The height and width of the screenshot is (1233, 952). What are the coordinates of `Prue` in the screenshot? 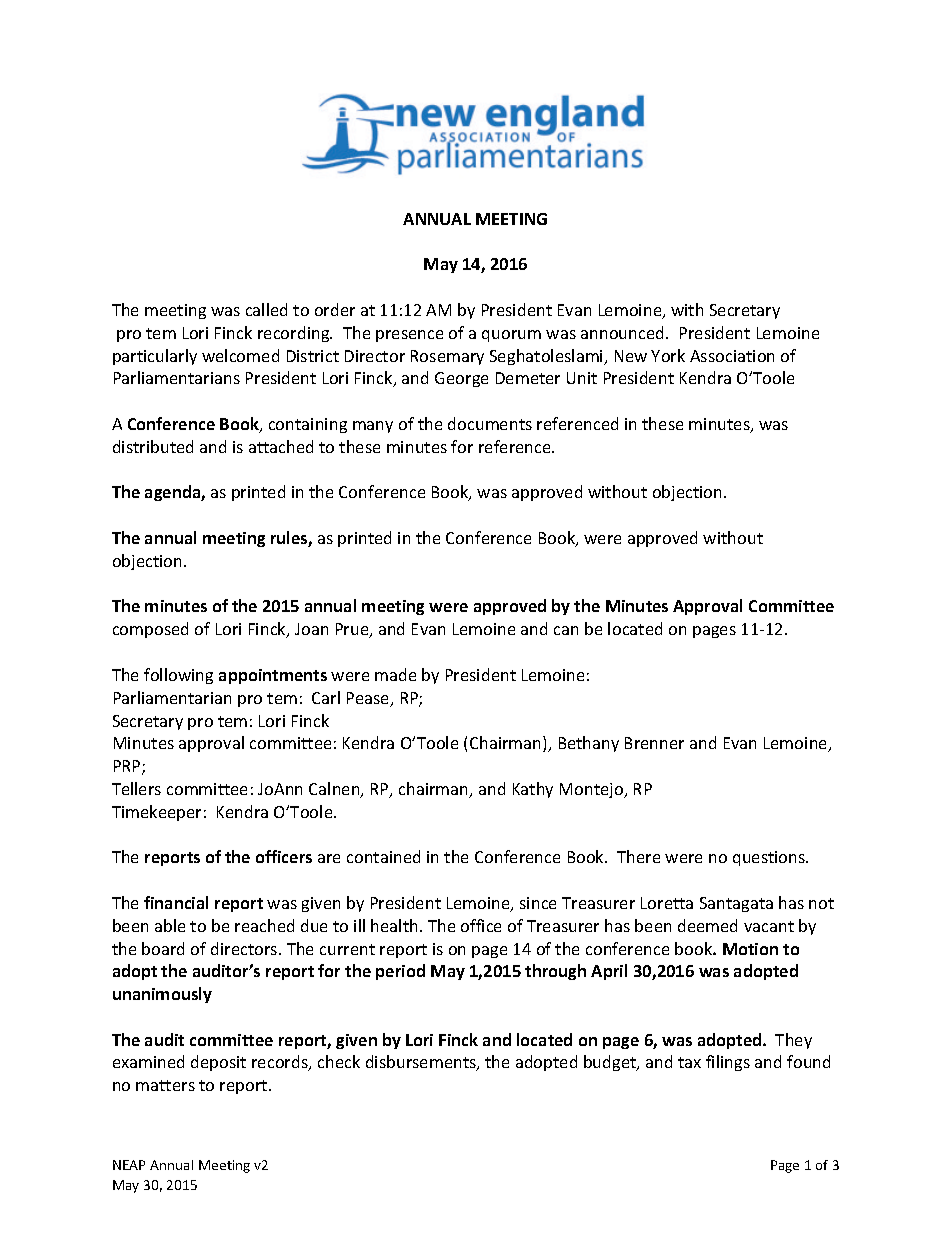 It's located at (353, 630).
